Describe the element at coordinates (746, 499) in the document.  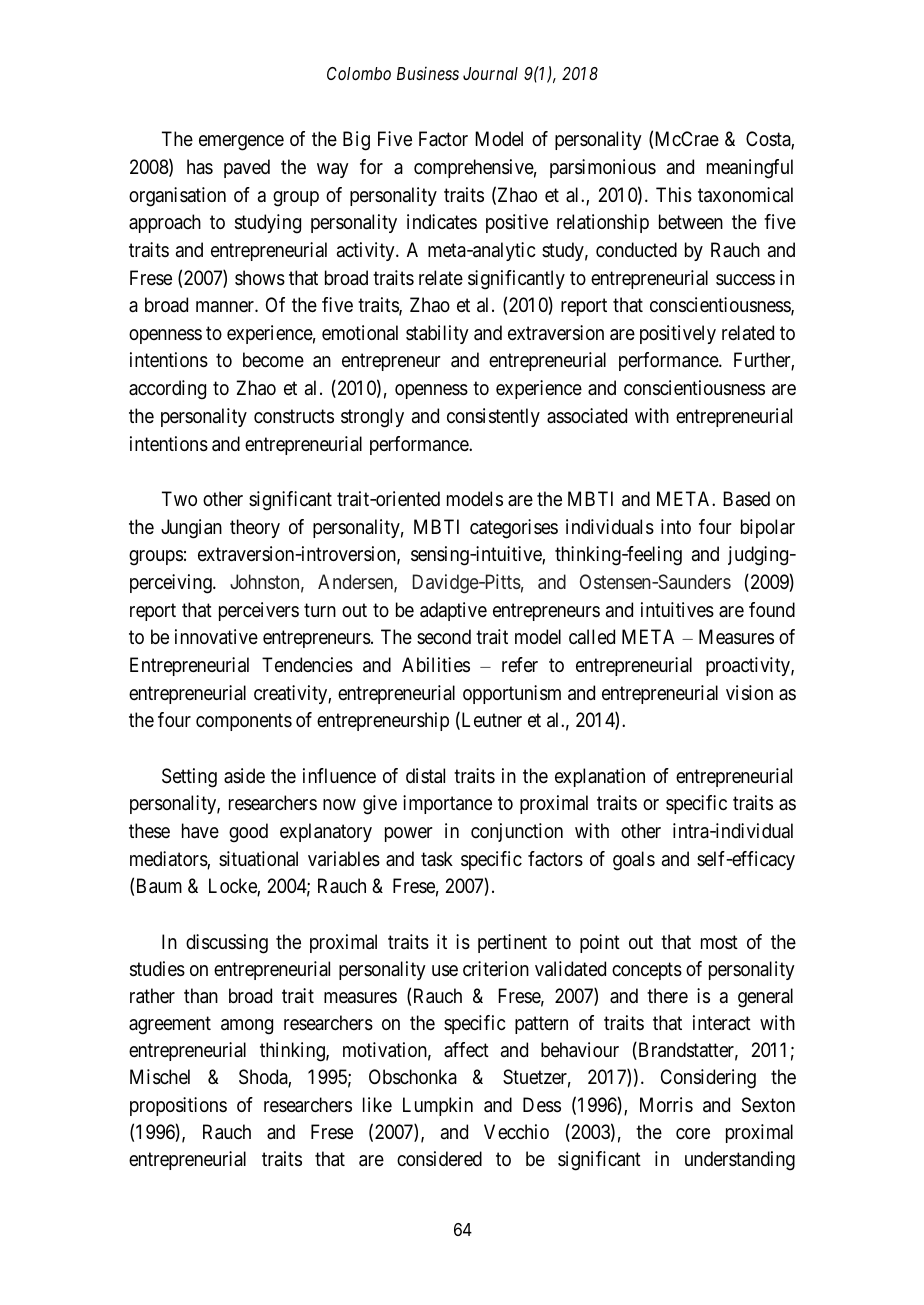
I see `Based` at that location.
